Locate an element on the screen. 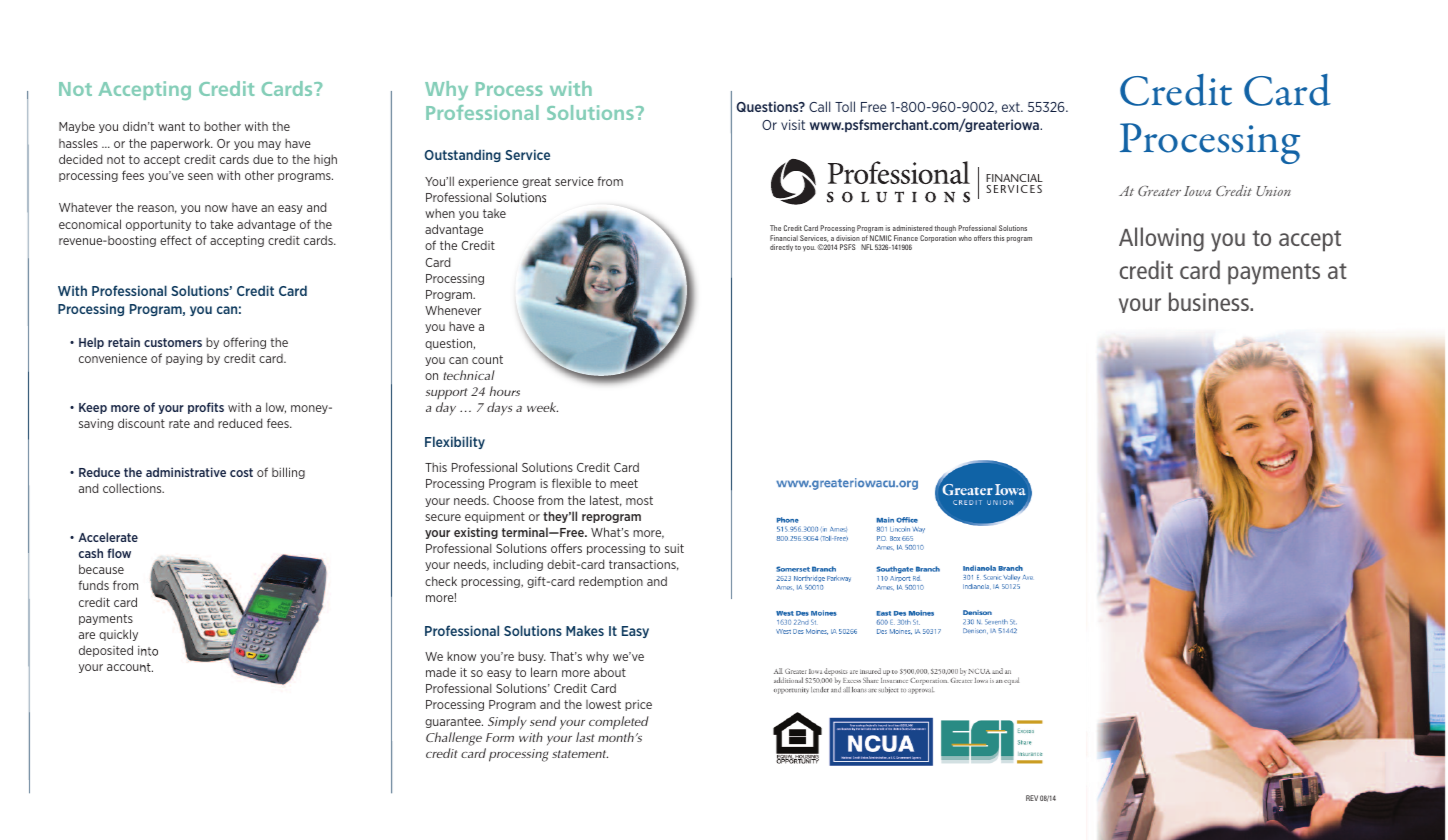  Challenge is located at coordinates (454, 739).
